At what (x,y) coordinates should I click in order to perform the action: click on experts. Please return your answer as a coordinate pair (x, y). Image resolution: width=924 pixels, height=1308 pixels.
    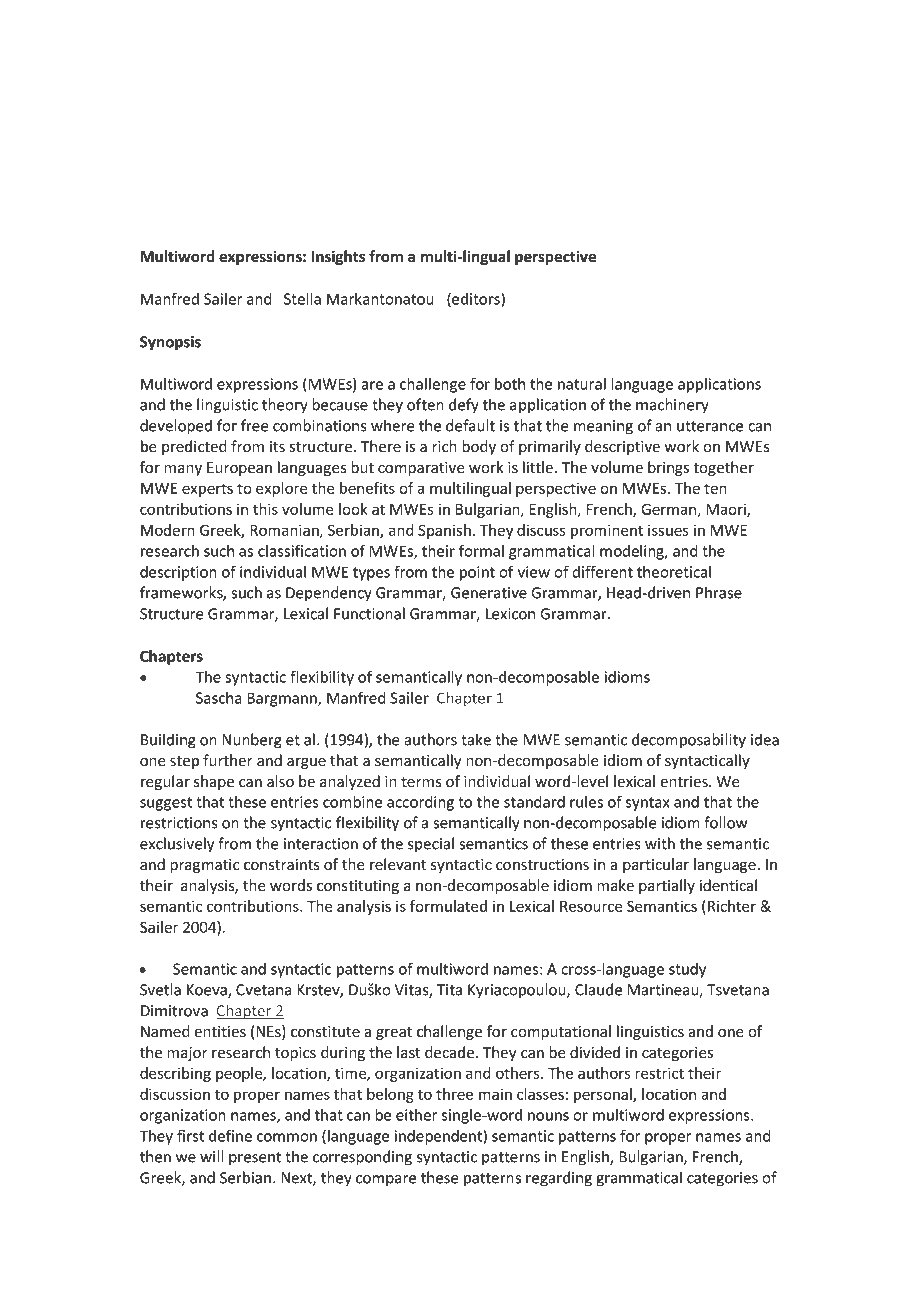
    Looking at the image, I should click on (207, 490).
